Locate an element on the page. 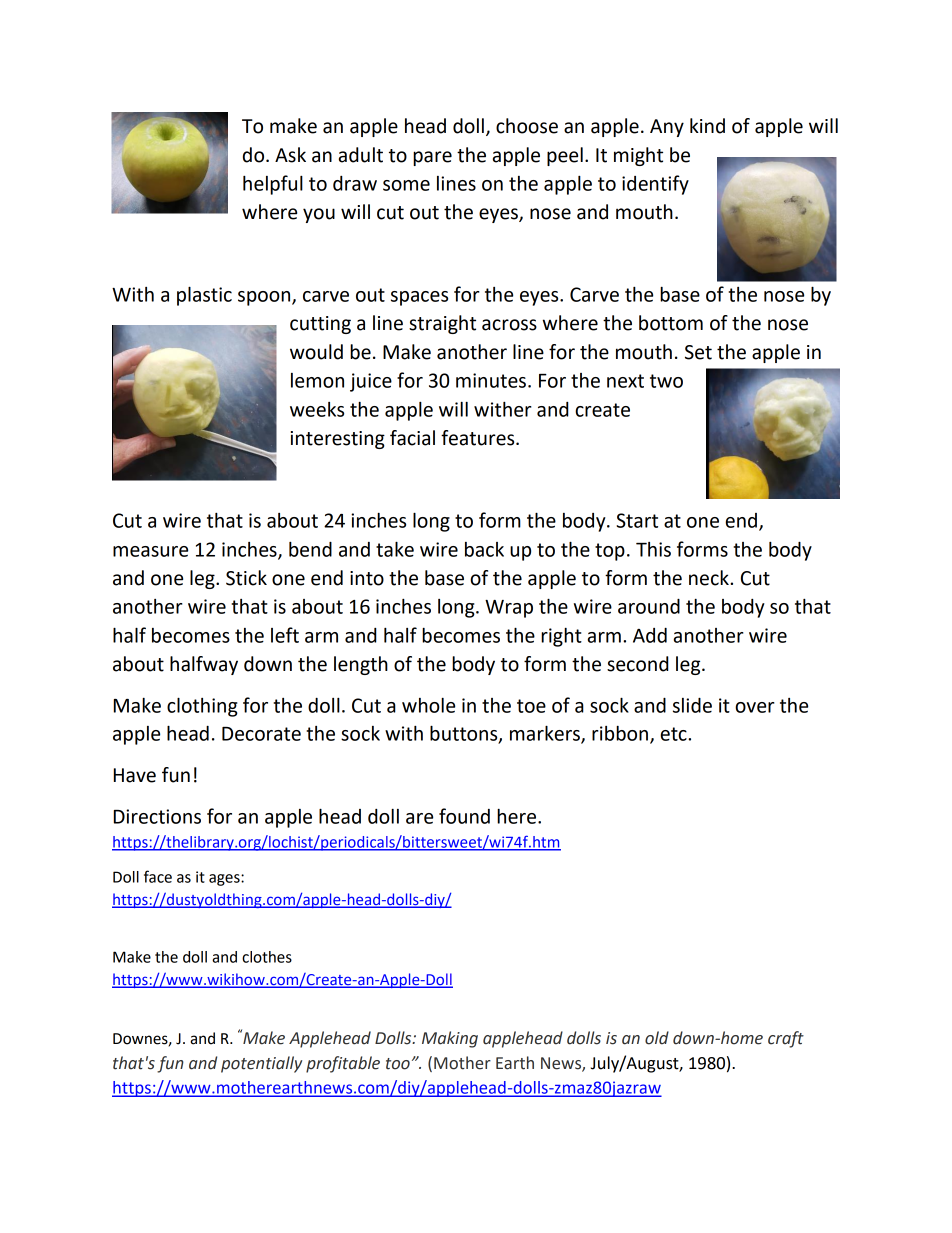  Set is located at coordinates (698, 352).
